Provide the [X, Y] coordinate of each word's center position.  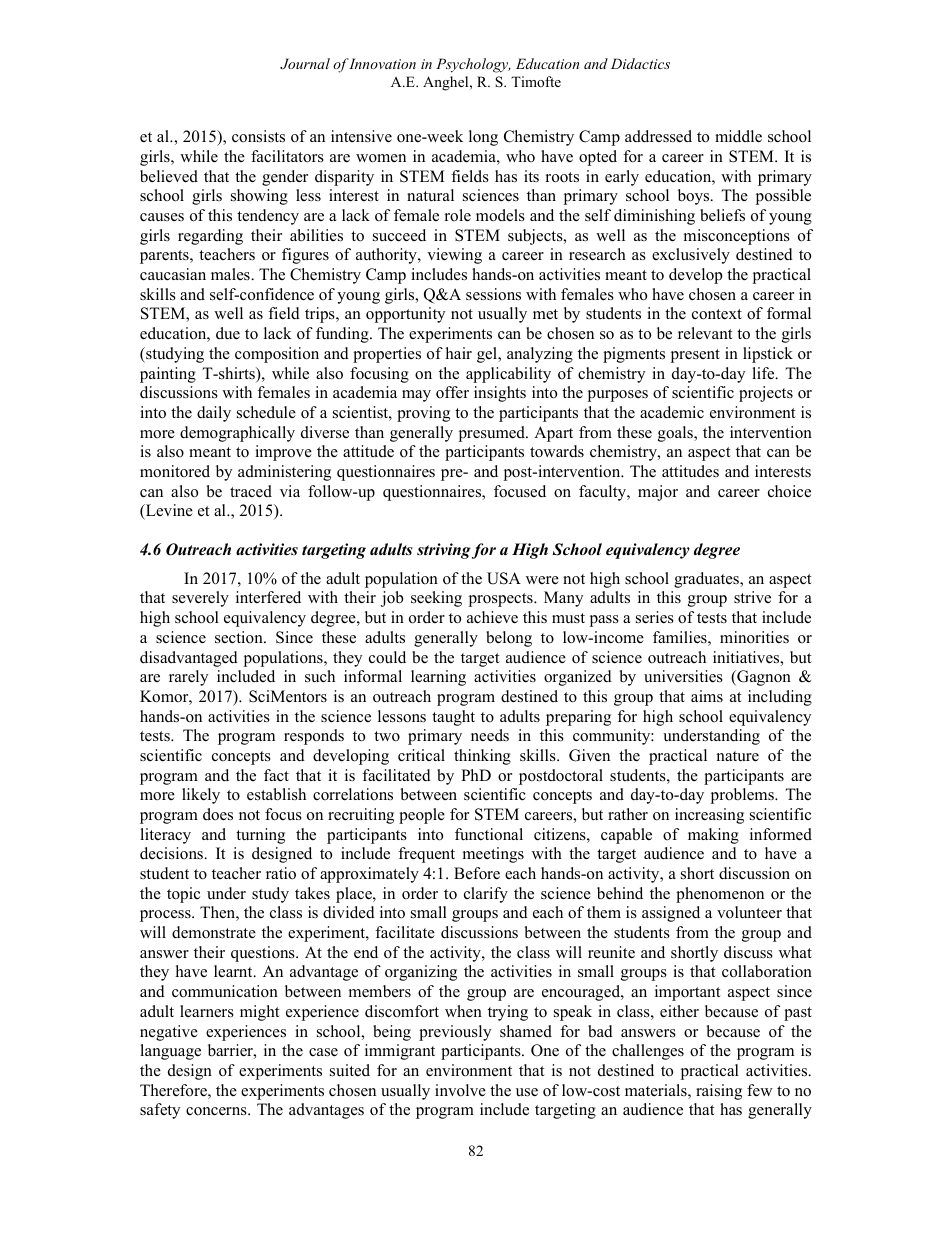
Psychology [473, 65]
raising [719, 1092]
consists [258, 136]
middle [738, 136]
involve [460, 1090]
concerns [217, 1111]
